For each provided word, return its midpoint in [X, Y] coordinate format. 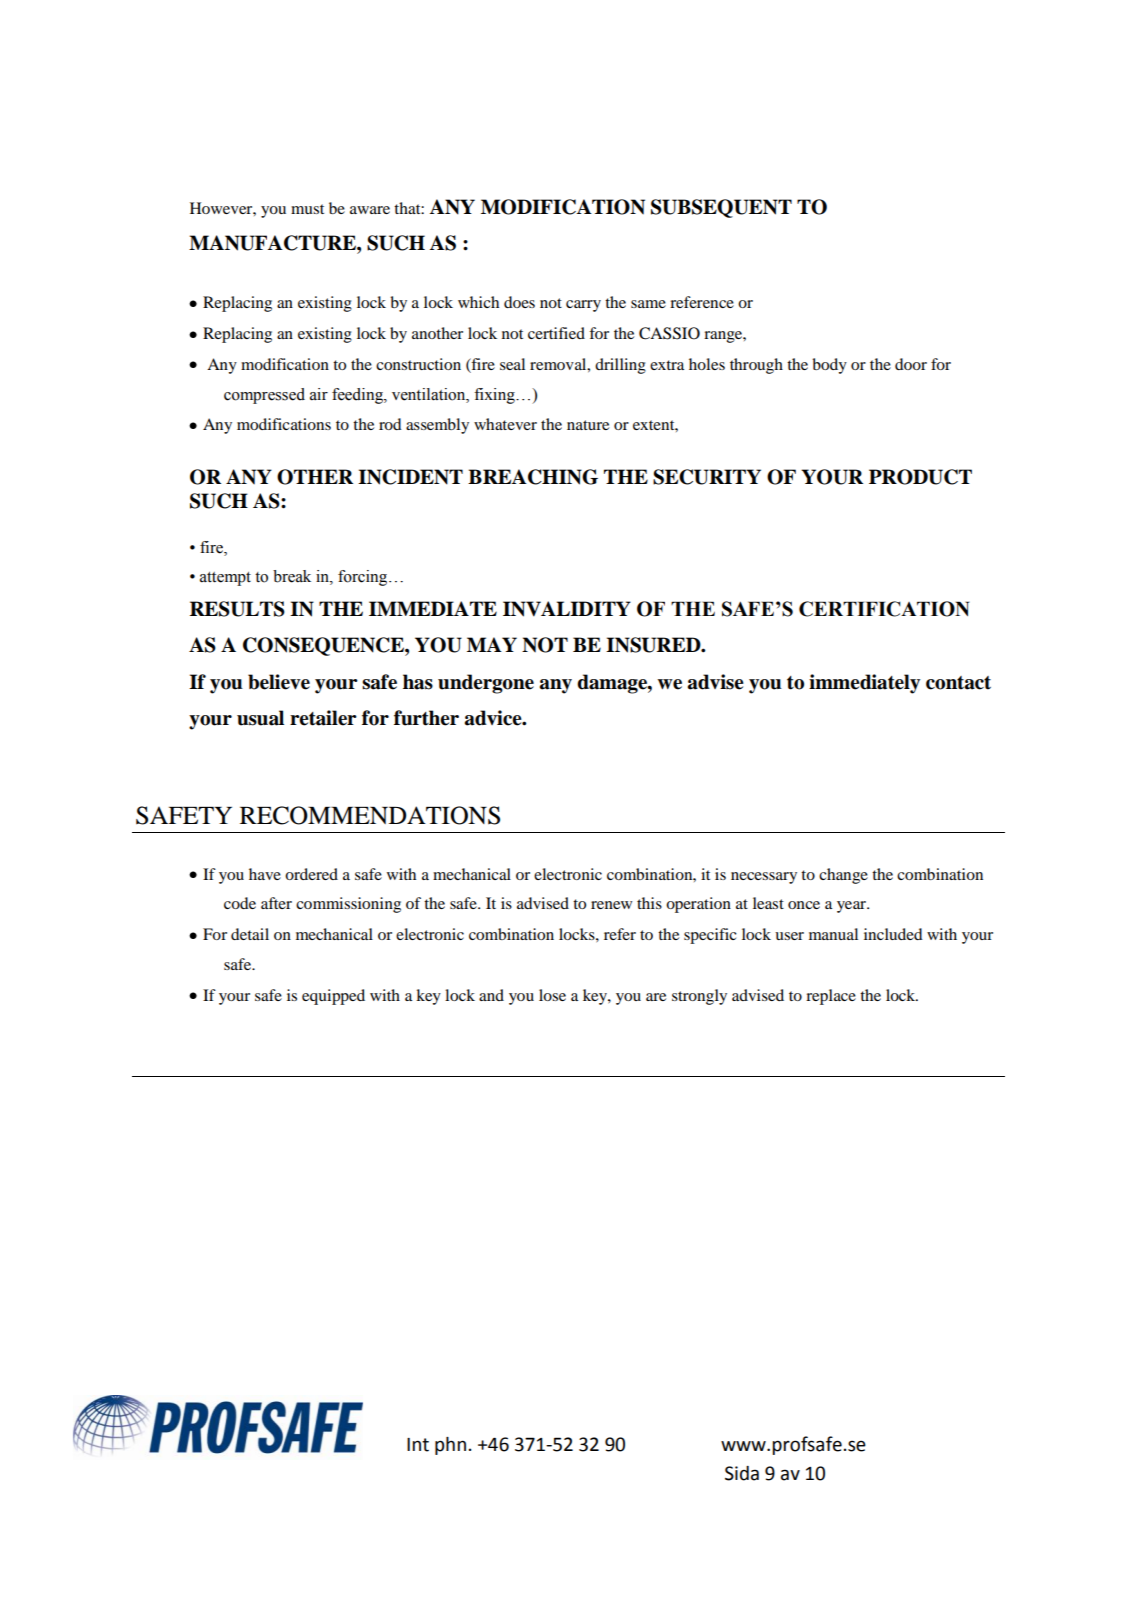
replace [831, 997]
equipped [333, 997]
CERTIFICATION [884, 609]
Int [418, 1445]
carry [583, 306]
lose [552, 995]
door [911, 364]
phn [450, 1446]
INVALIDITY [567, 609]
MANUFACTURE [273, 243]
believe [279, 682]
